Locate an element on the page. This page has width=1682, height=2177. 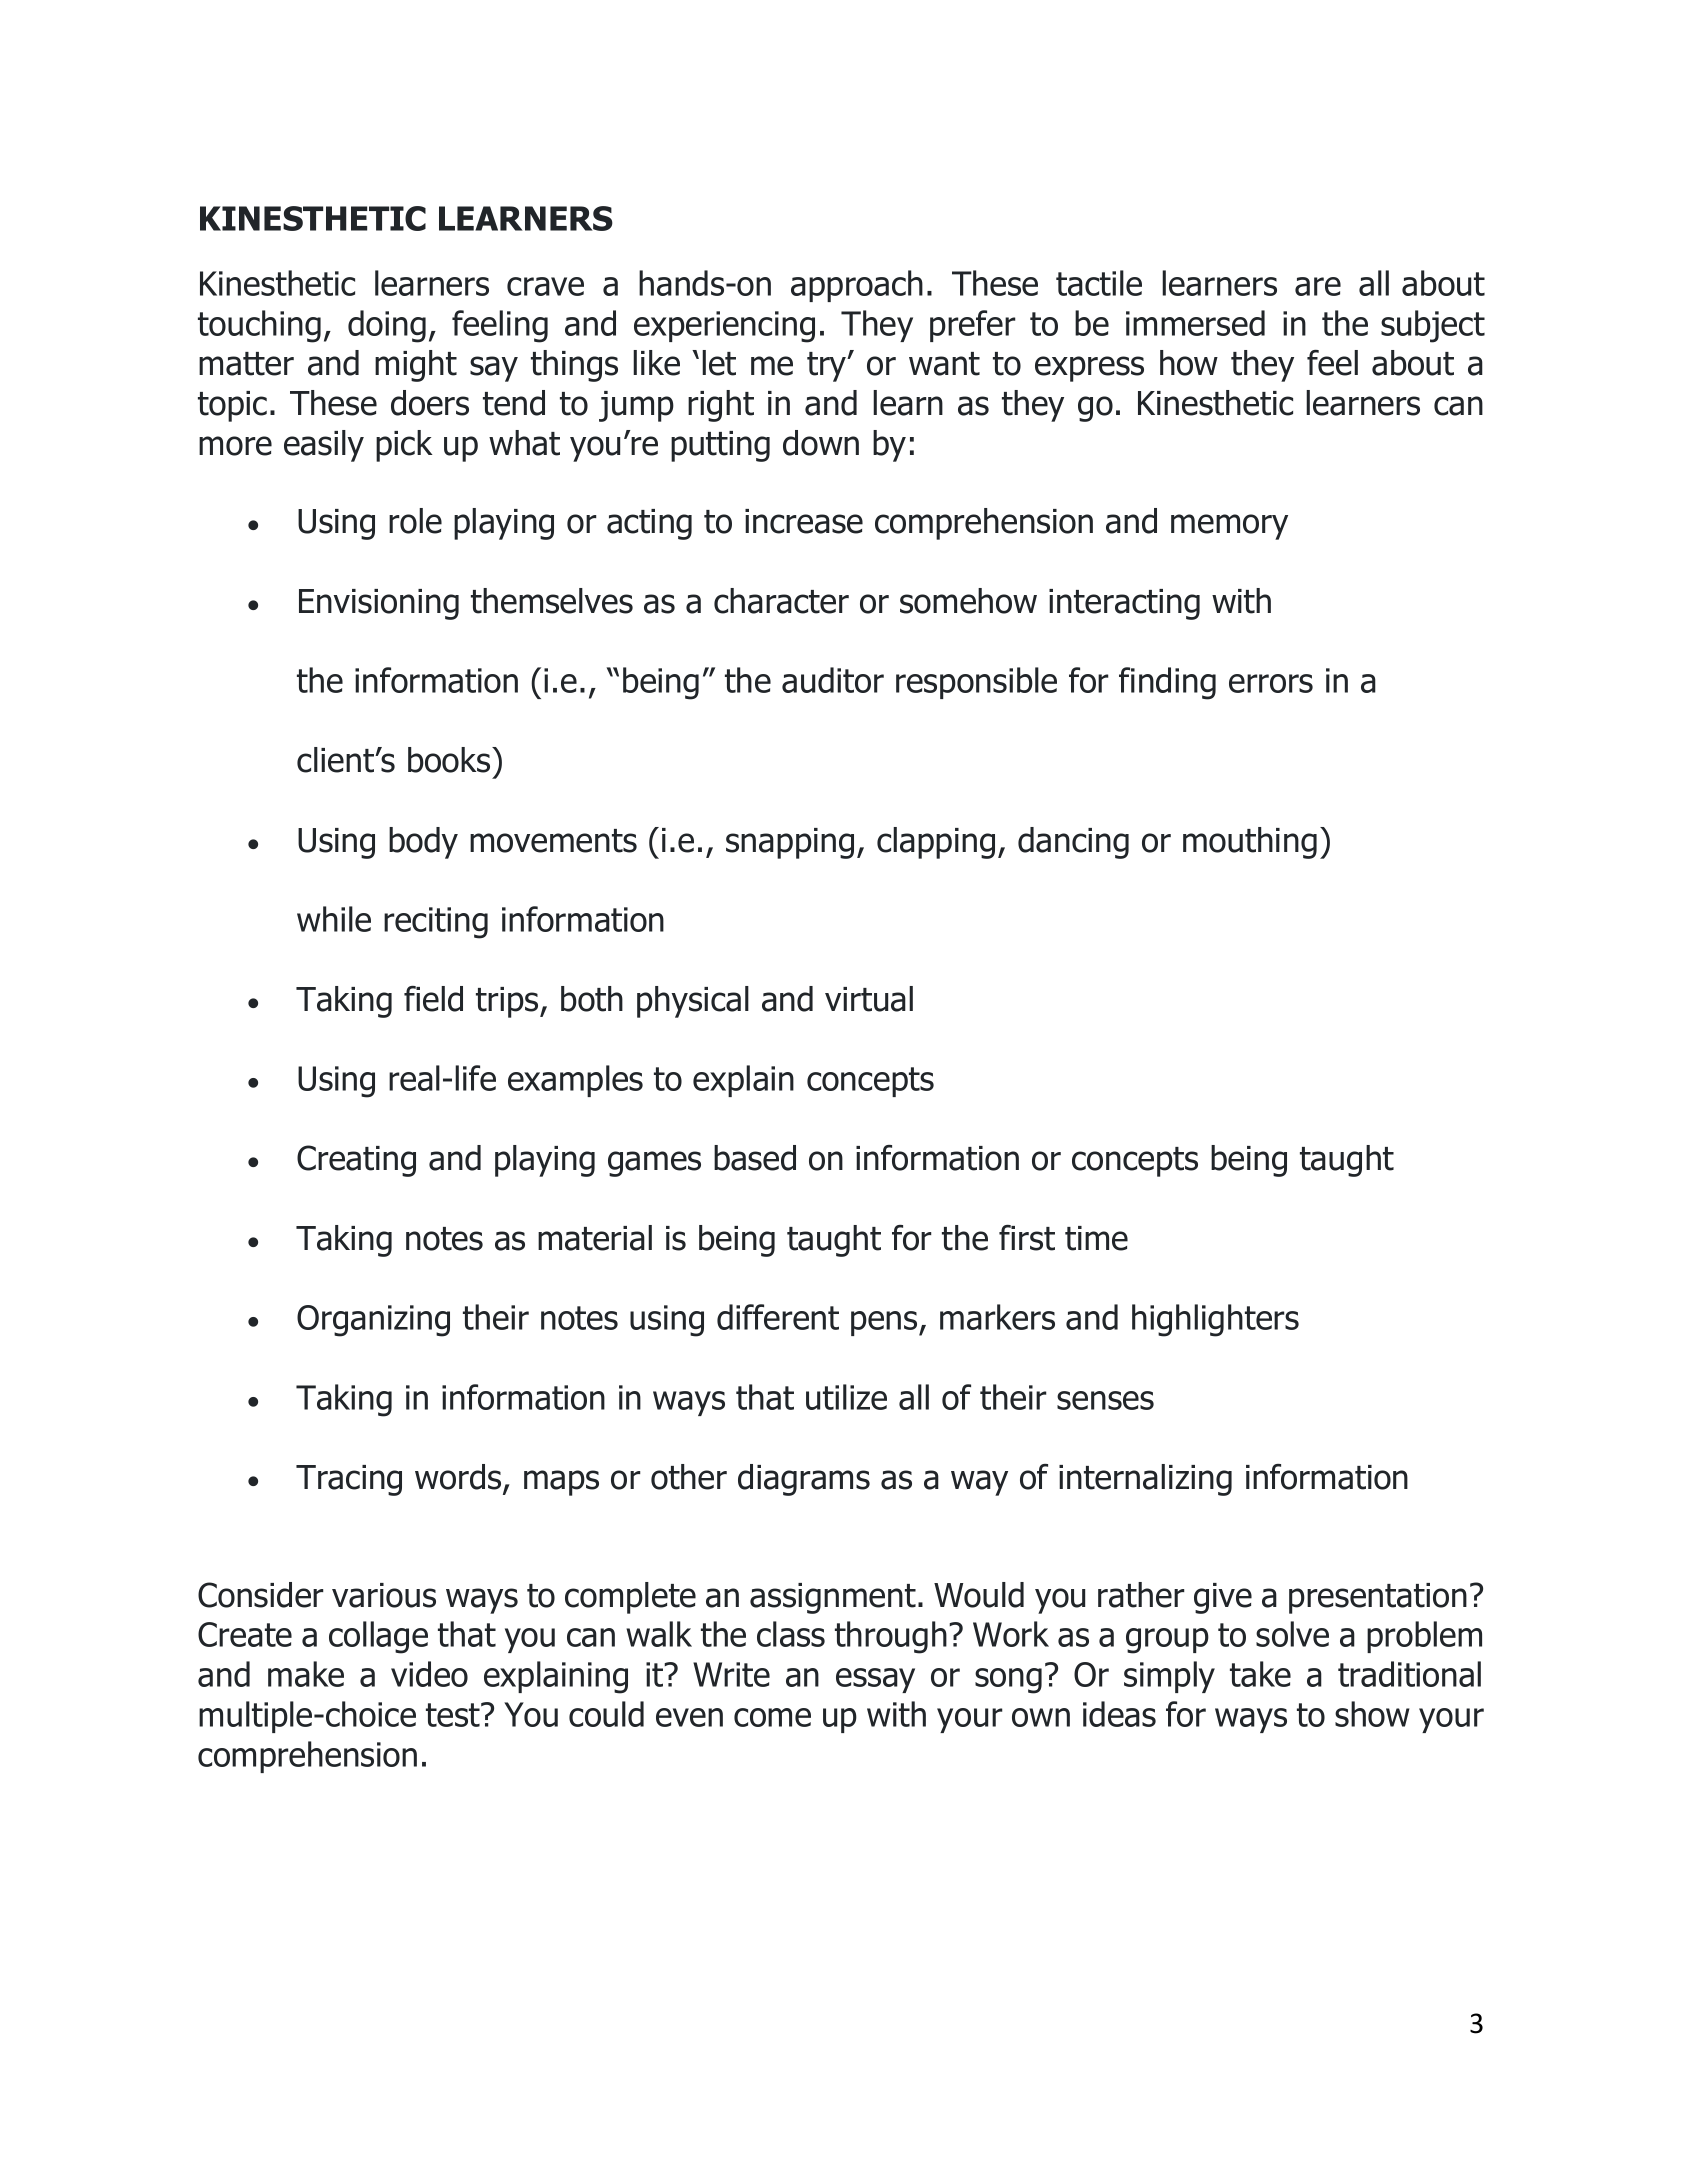
video is located at coordinates (429, 1674).
